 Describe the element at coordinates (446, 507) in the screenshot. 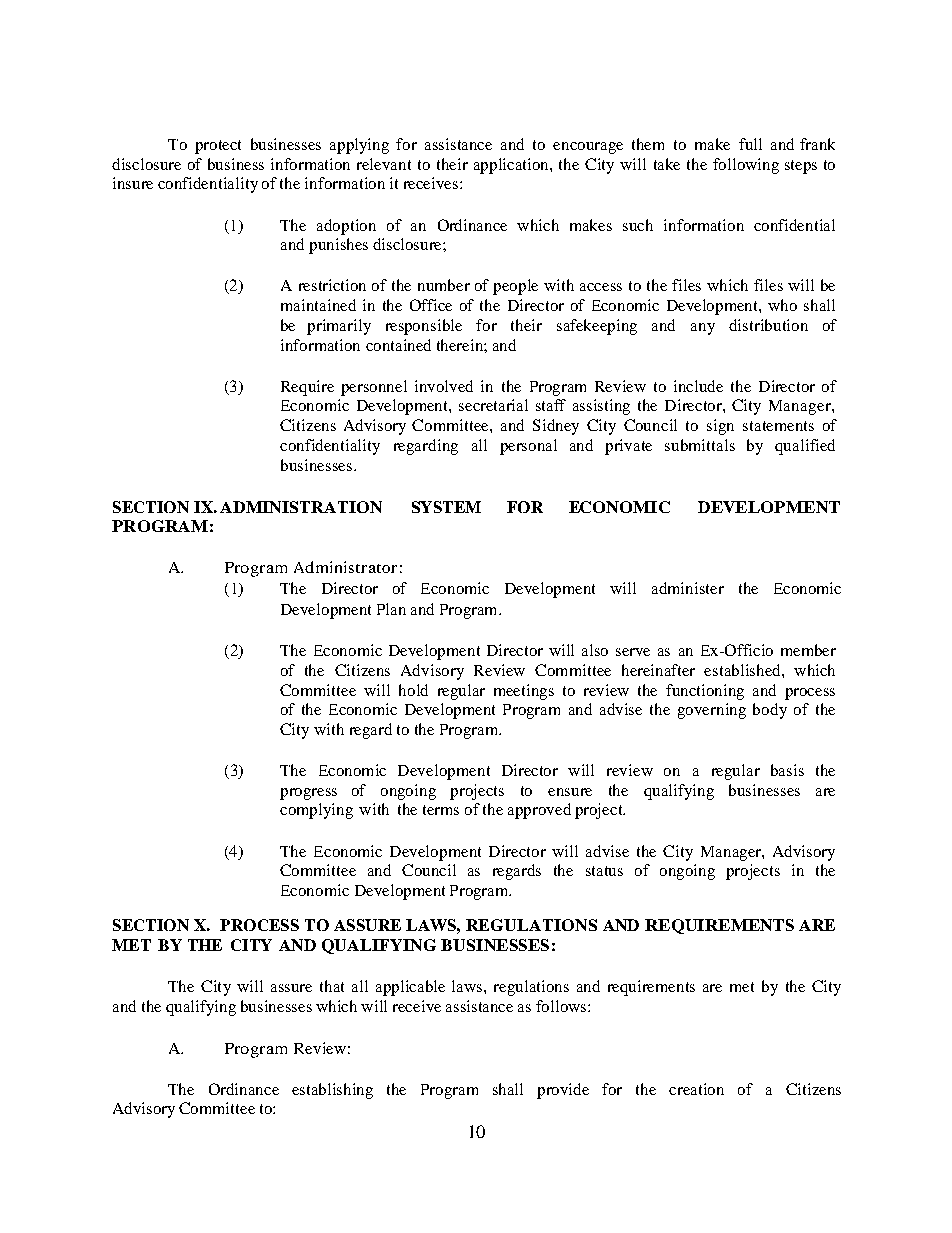

I see `SYSTEM` at that location.
